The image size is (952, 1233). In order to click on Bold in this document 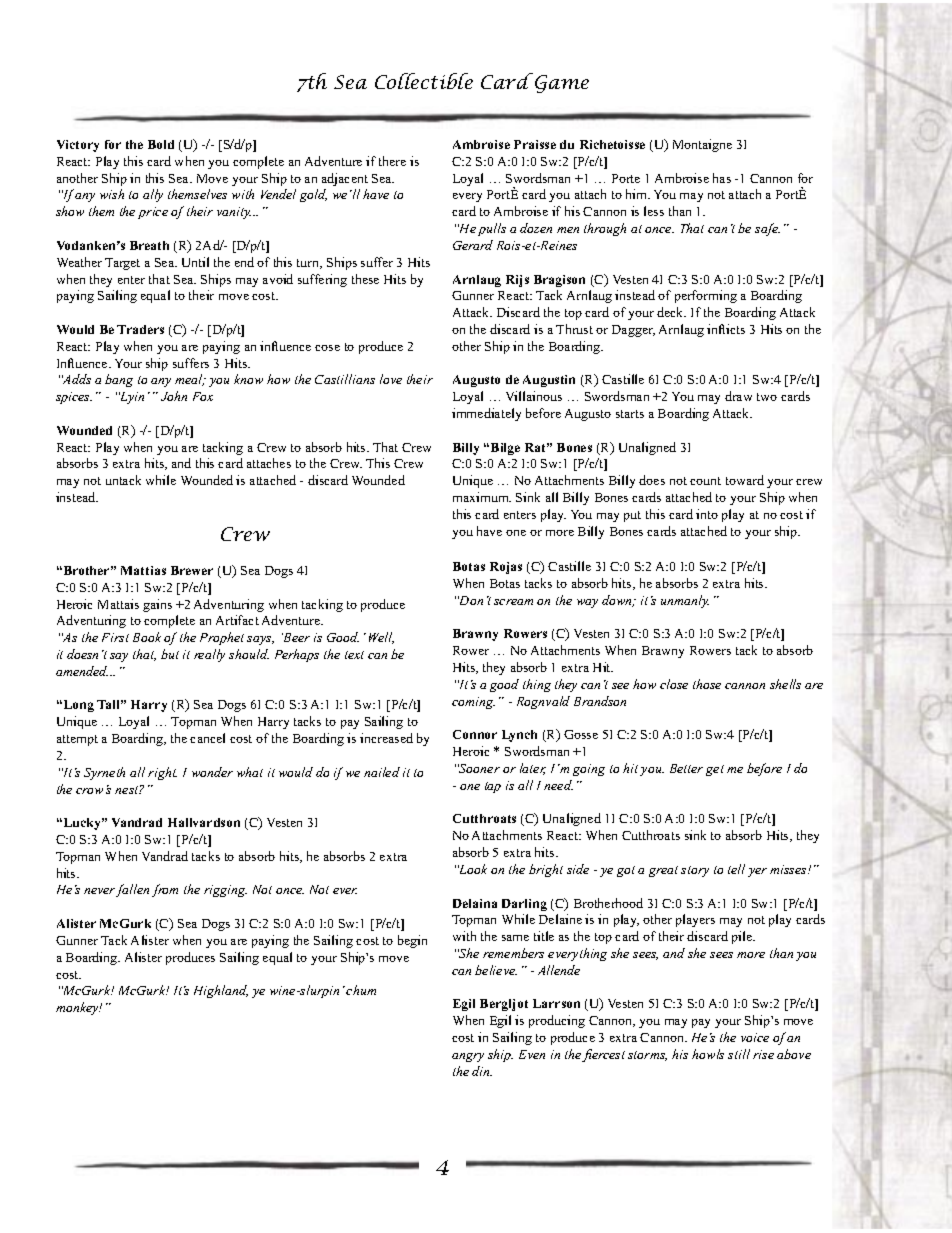, I will do `click(161, 144)`.
